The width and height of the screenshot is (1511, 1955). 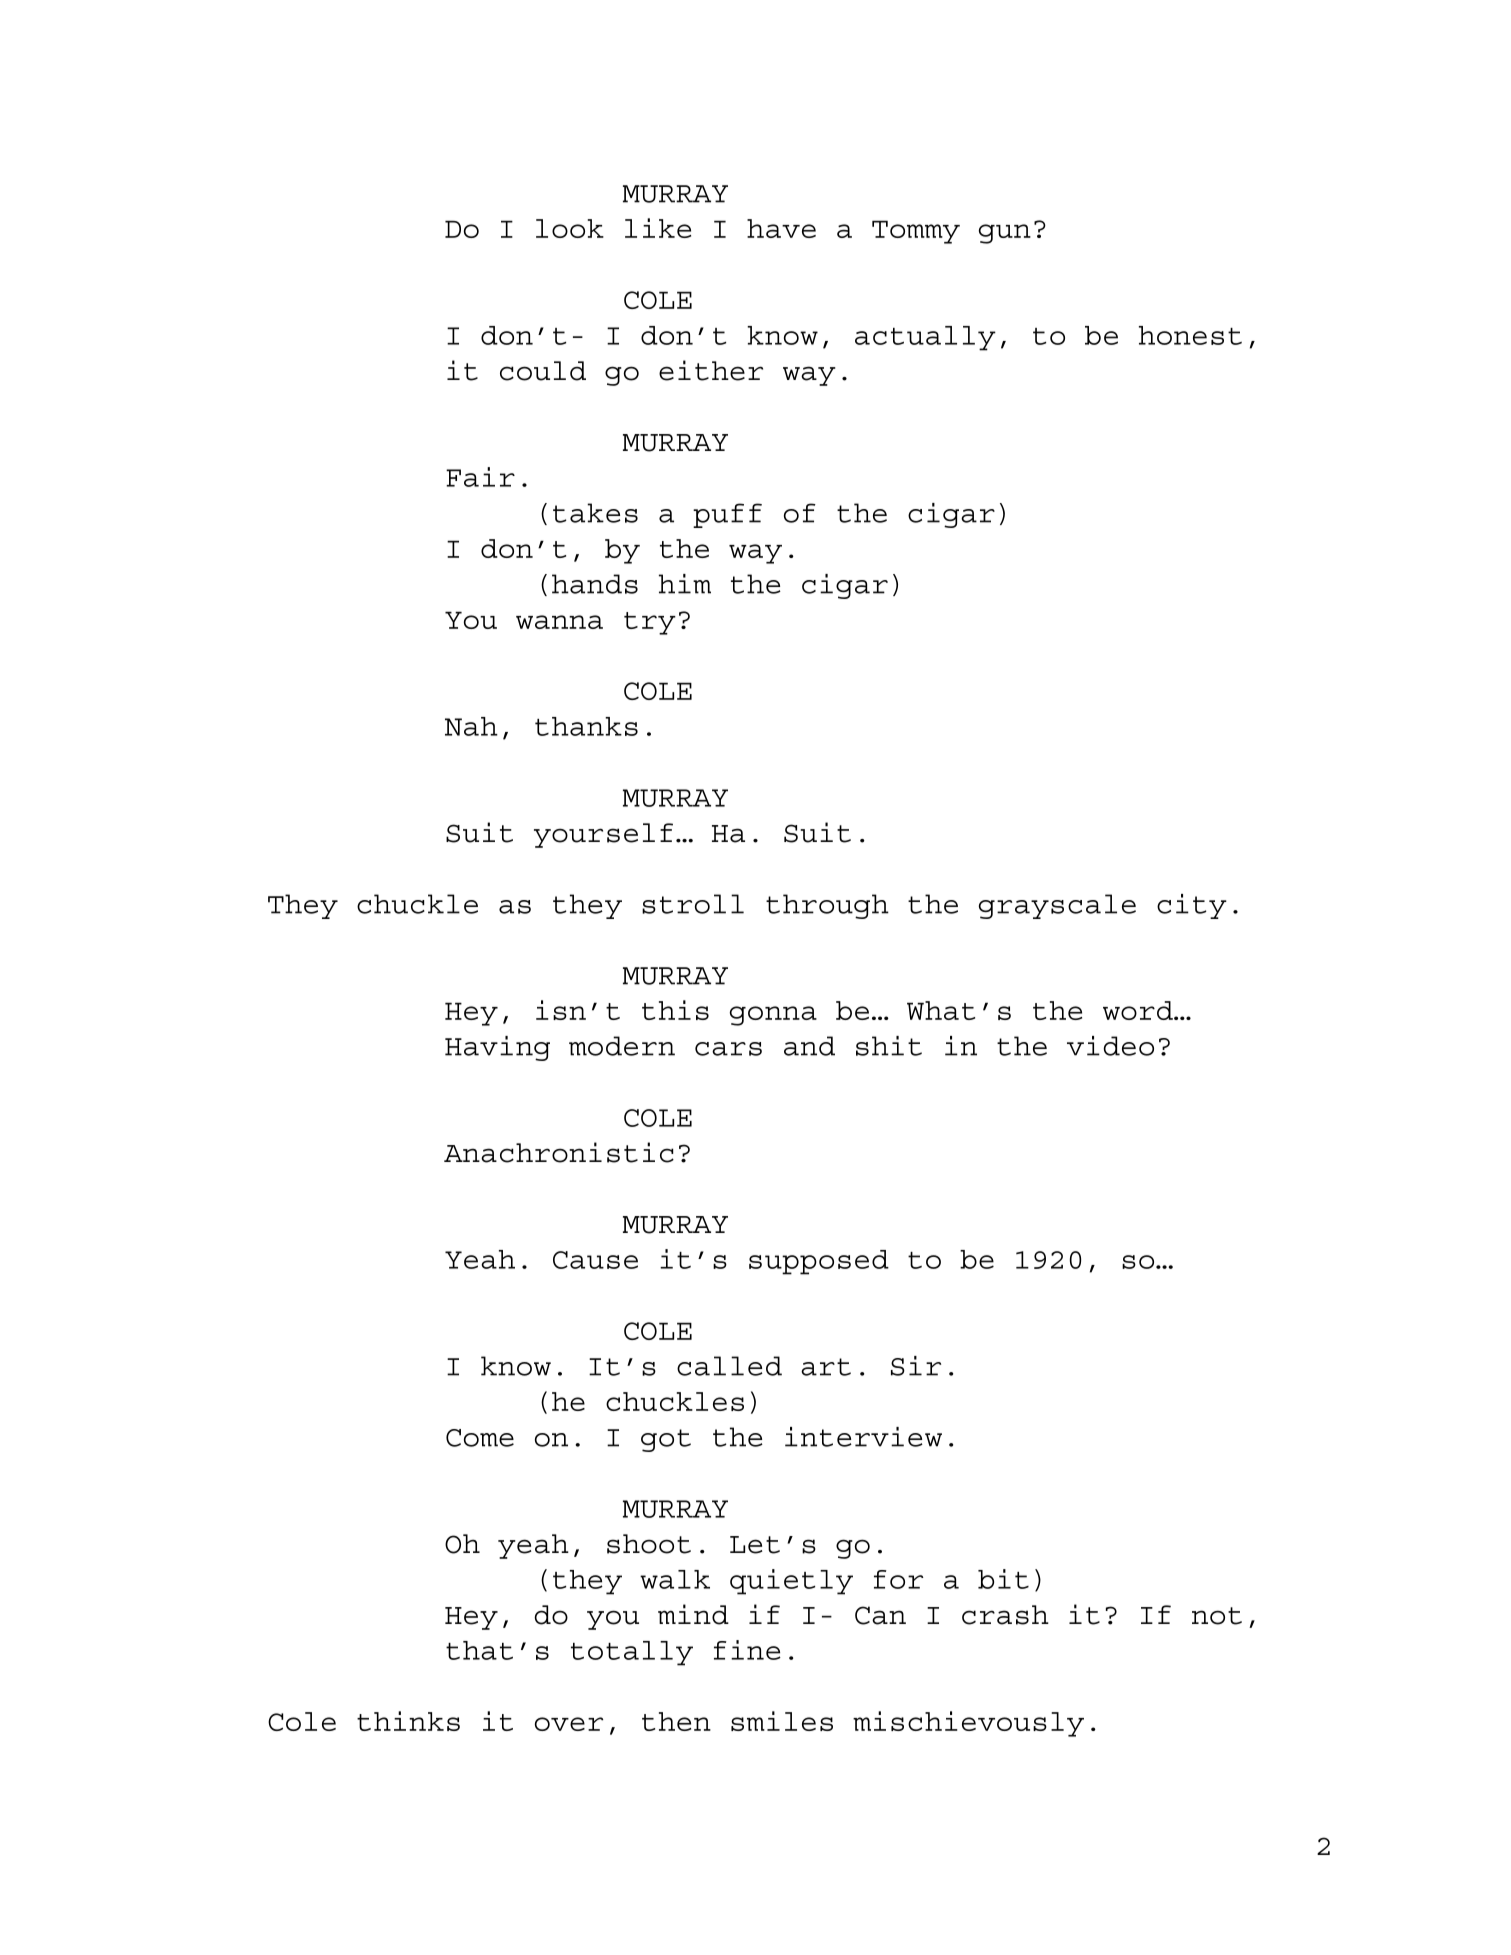 I want to click on grayscale, so click(x=1057, y=906).
